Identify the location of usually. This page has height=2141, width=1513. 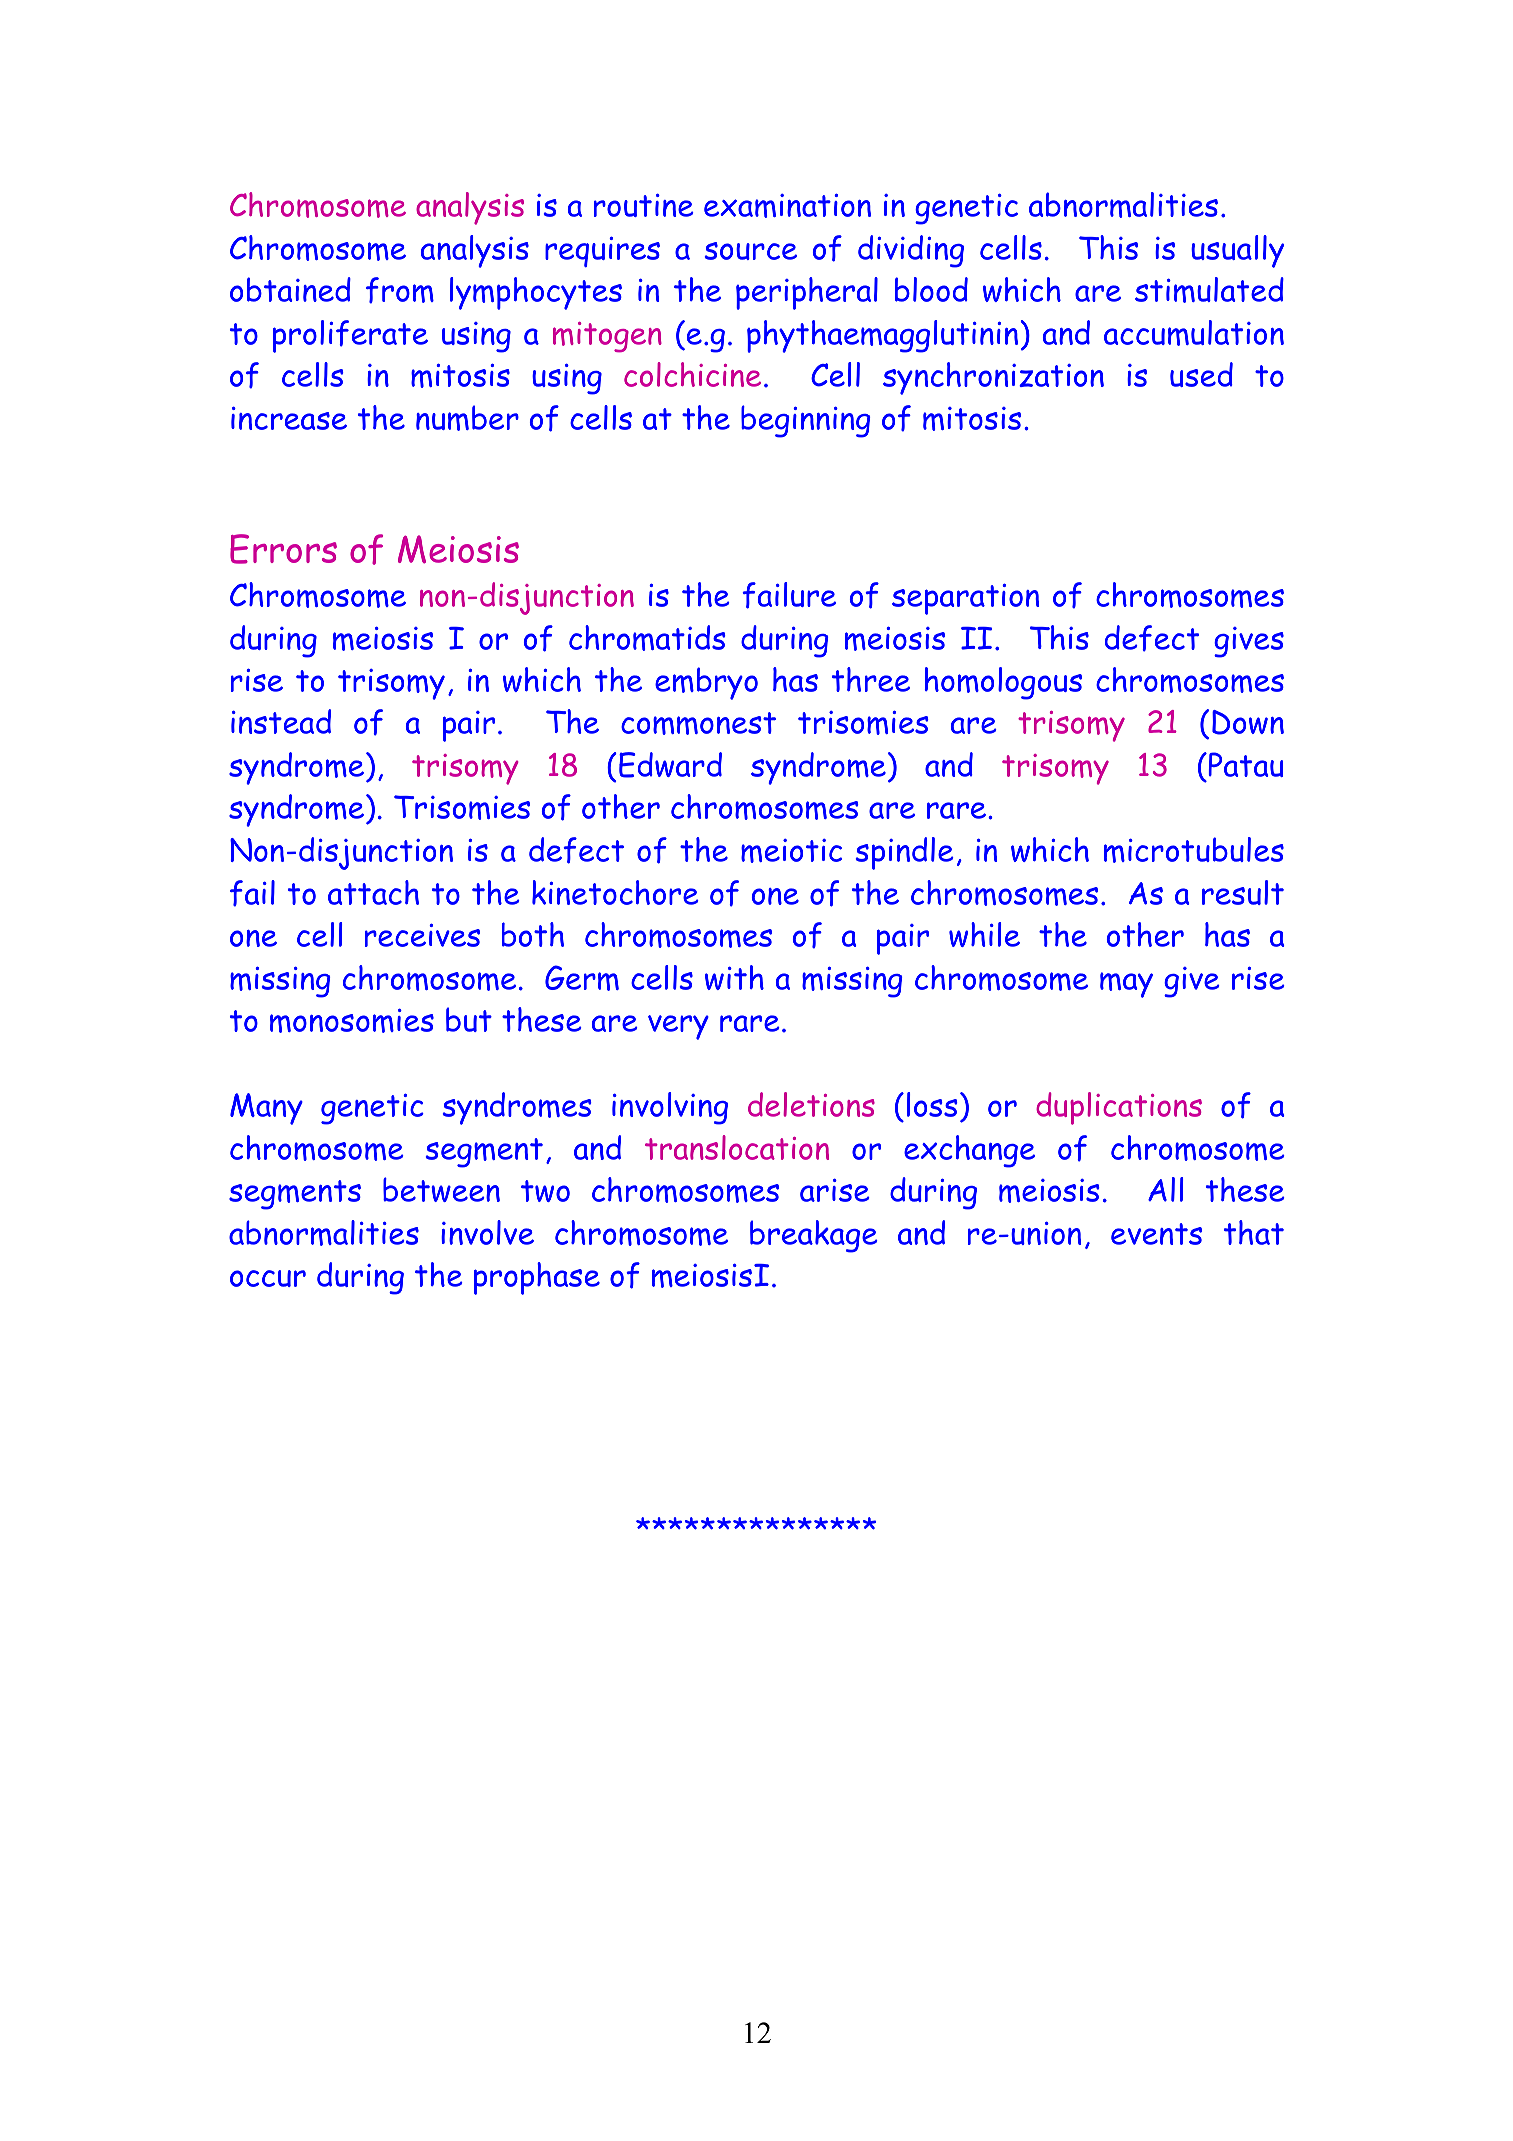
(1237, 251).
